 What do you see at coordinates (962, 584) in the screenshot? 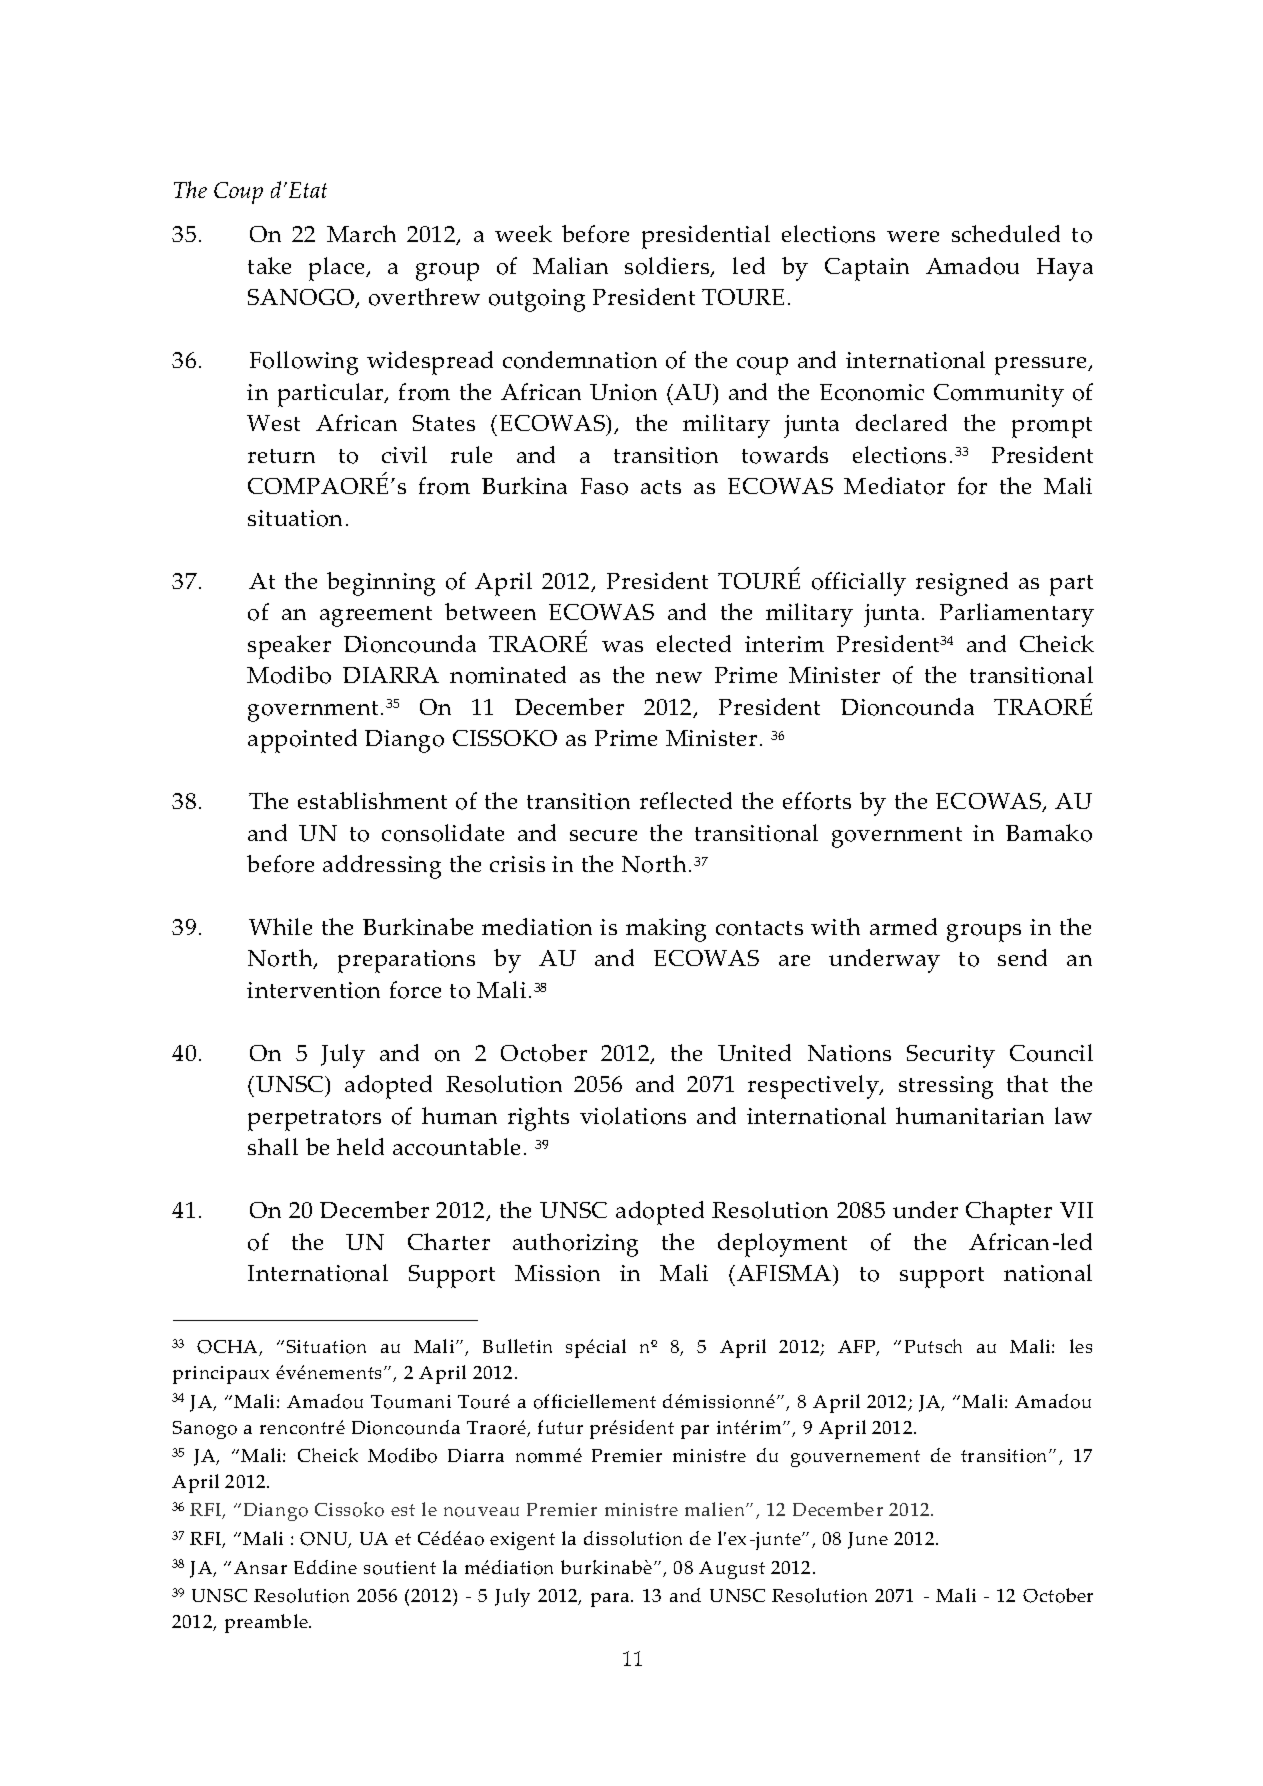
I see `resigned` at bounding box center [962, 584].
